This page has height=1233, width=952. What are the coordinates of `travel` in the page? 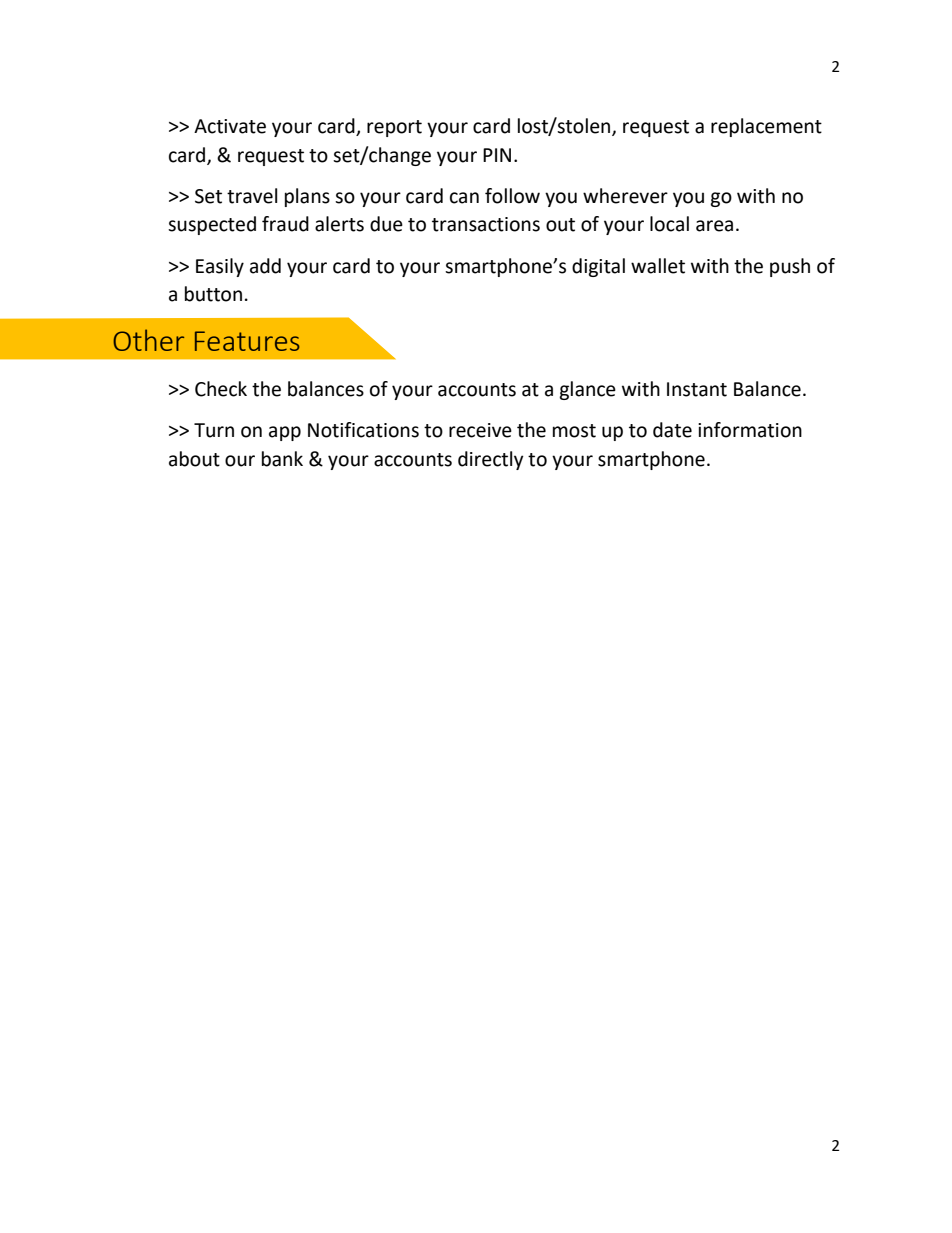 It's located at (252, 196).
